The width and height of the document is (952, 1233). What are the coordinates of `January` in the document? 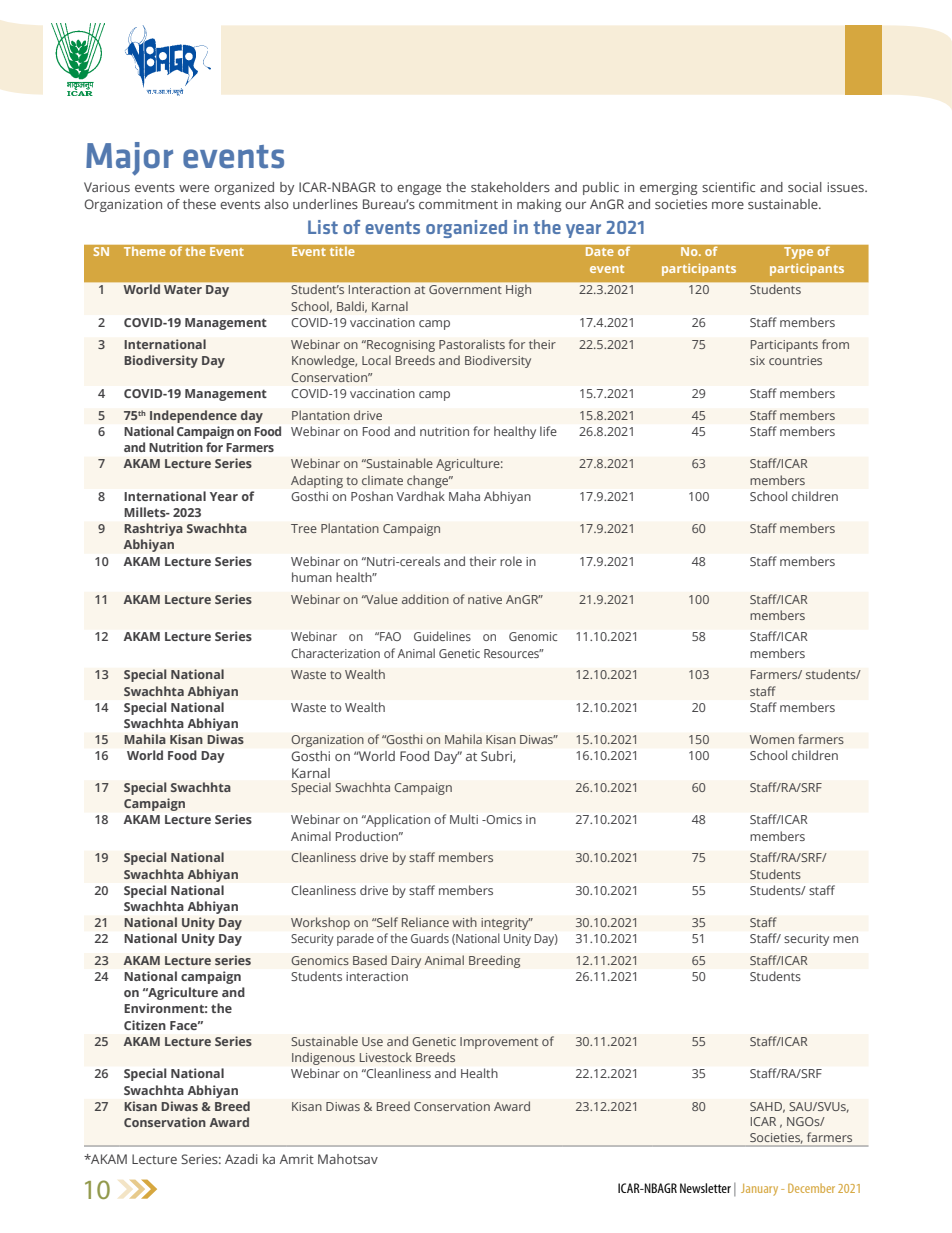 It's located at (759, 1190).
